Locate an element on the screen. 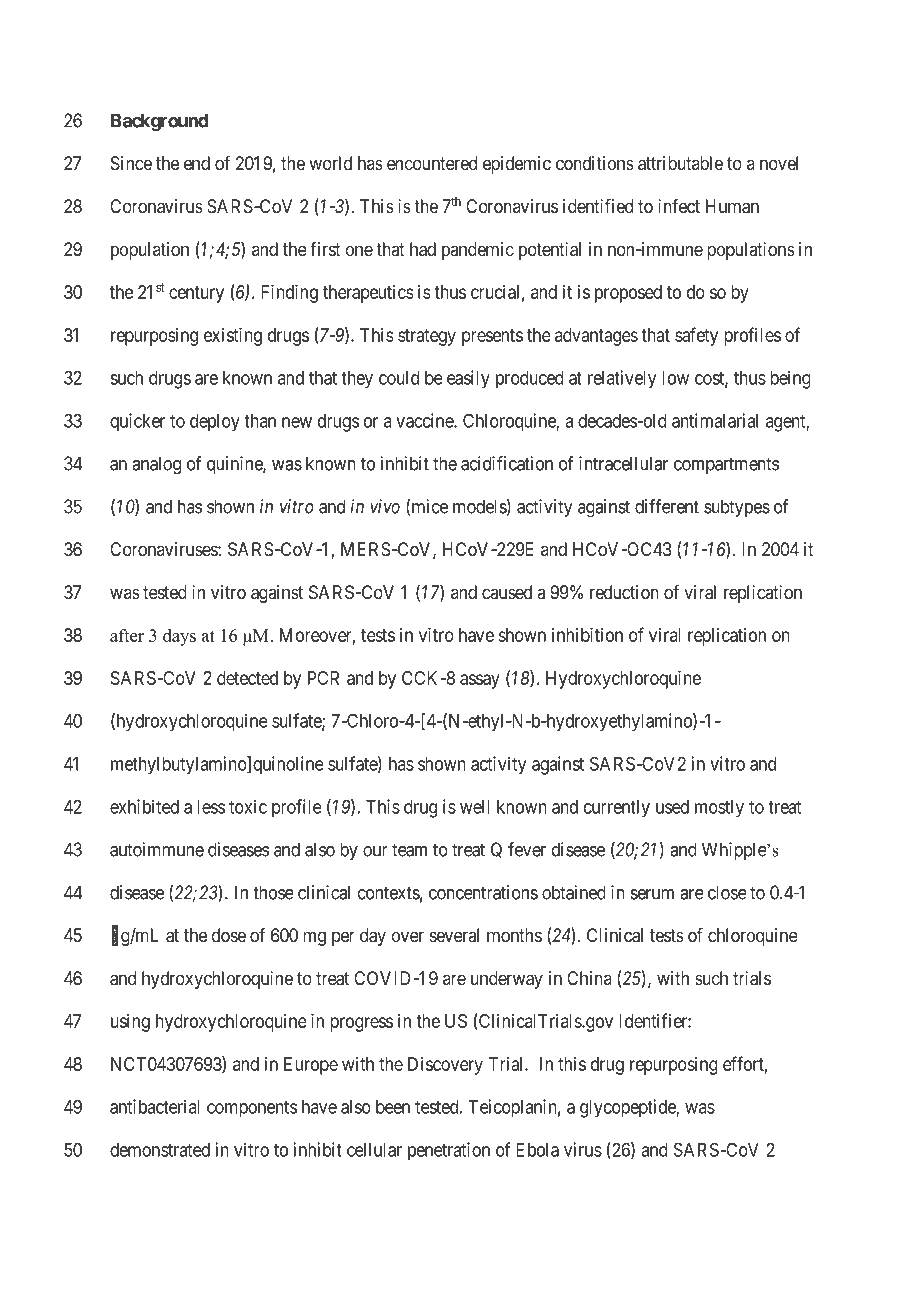  attributable is located at coordinates (680, 163).
